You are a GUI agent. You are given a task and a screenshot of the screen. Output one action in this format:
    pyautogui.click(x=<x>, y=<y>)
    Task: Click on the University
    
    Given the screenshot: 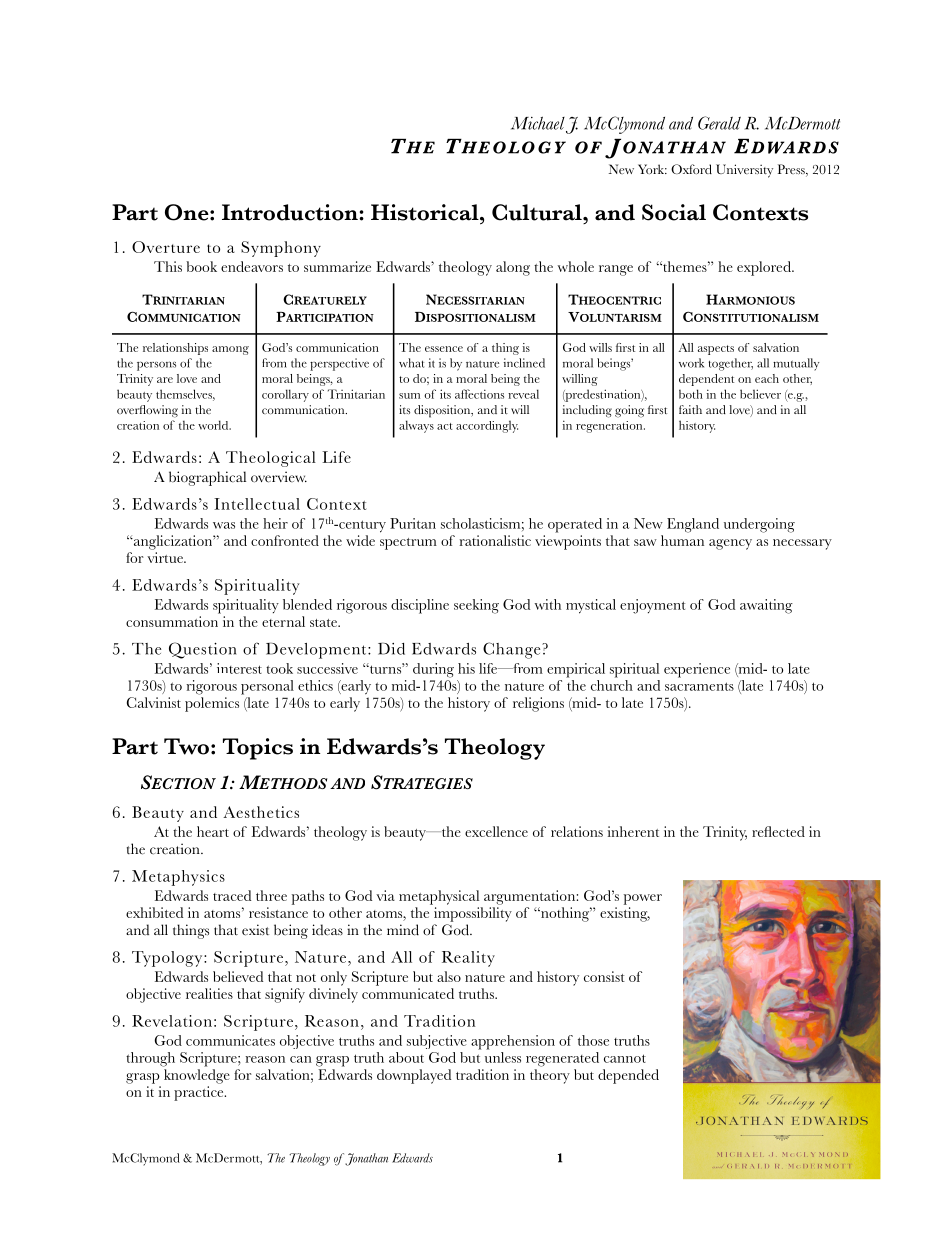 What is the action you would take?
    pyautogui.click(x=744, y=171)
